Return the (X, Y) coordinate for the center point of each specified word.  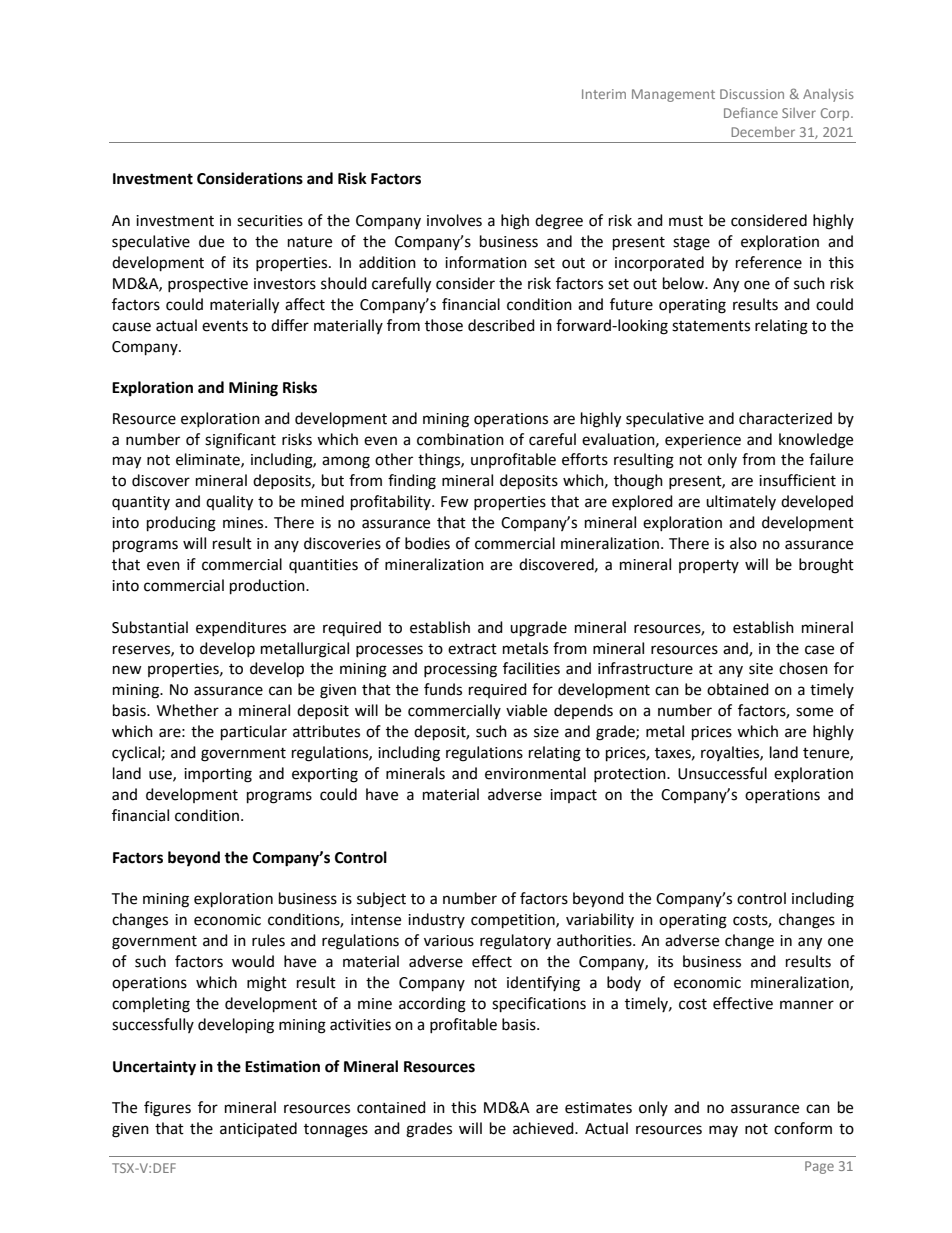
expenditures (241, 628)
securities (270, 221)
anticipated (258, 1129)
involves (454, 220)
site (761, 669)
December (763, 132)
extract (472, 649)
